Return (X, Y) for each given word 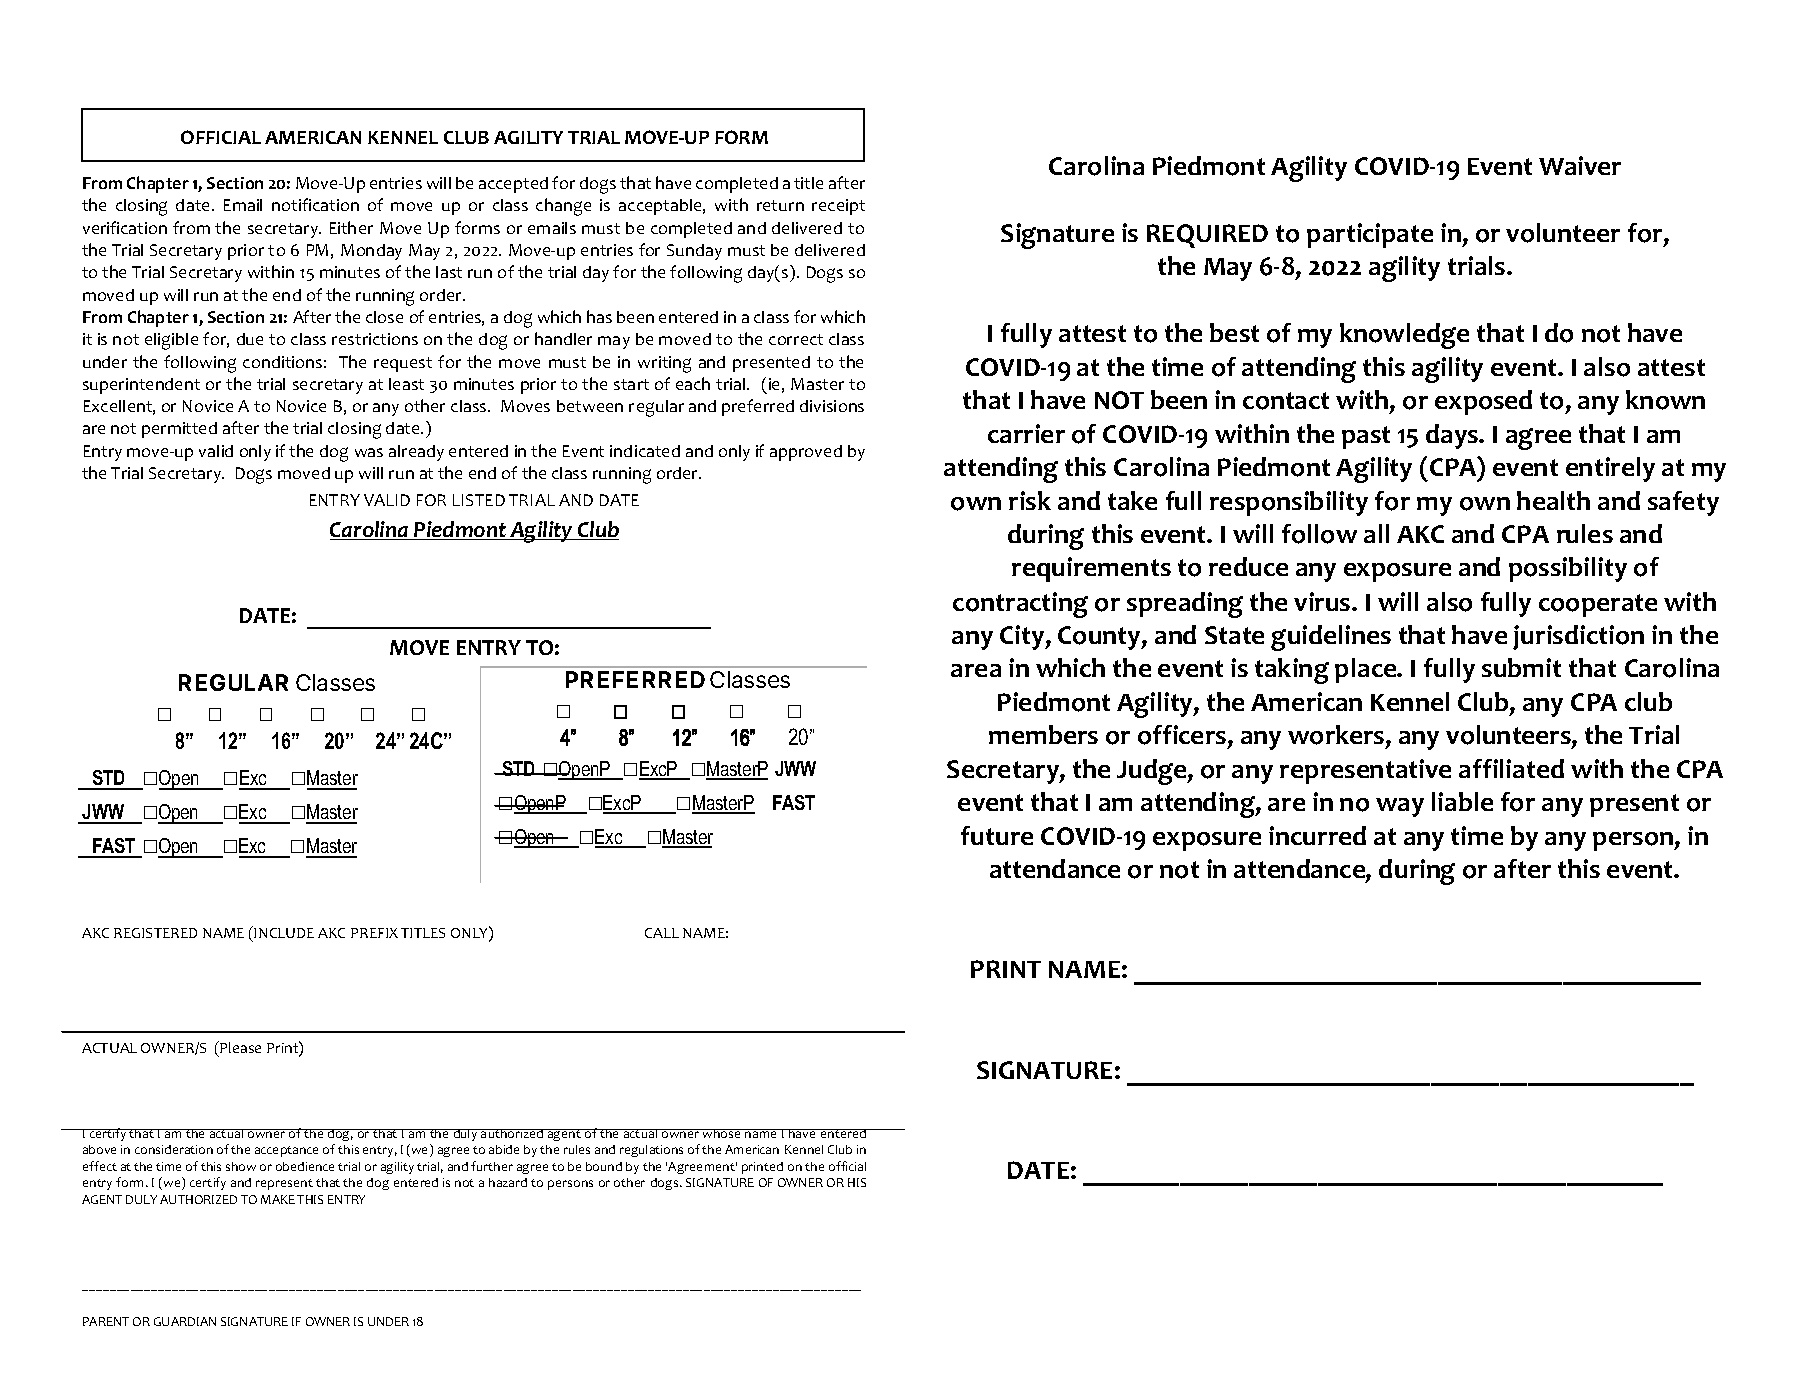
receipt (838, 207)
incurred (1317, 835)
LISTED (479, 500)
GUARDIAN (185, 1321)
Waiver (1580, 165)
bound (604, 1166)
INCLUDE (284, 933)
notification (315, 204)
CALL (662, 933)
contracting (1020, 605)
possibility (1568, 569)
